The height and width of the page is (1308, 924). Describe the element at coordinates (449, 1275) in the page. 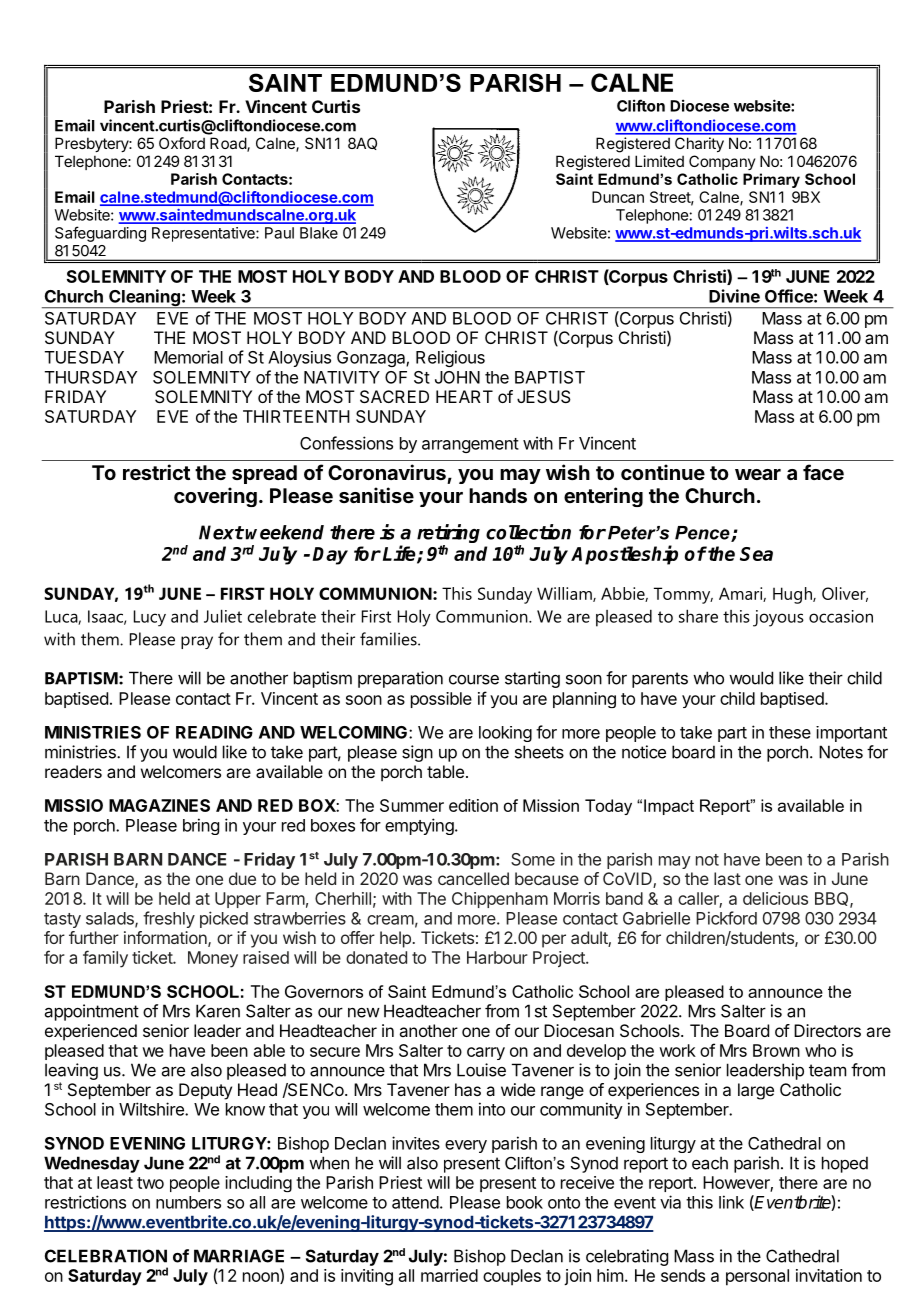

I see `married` at that location.
